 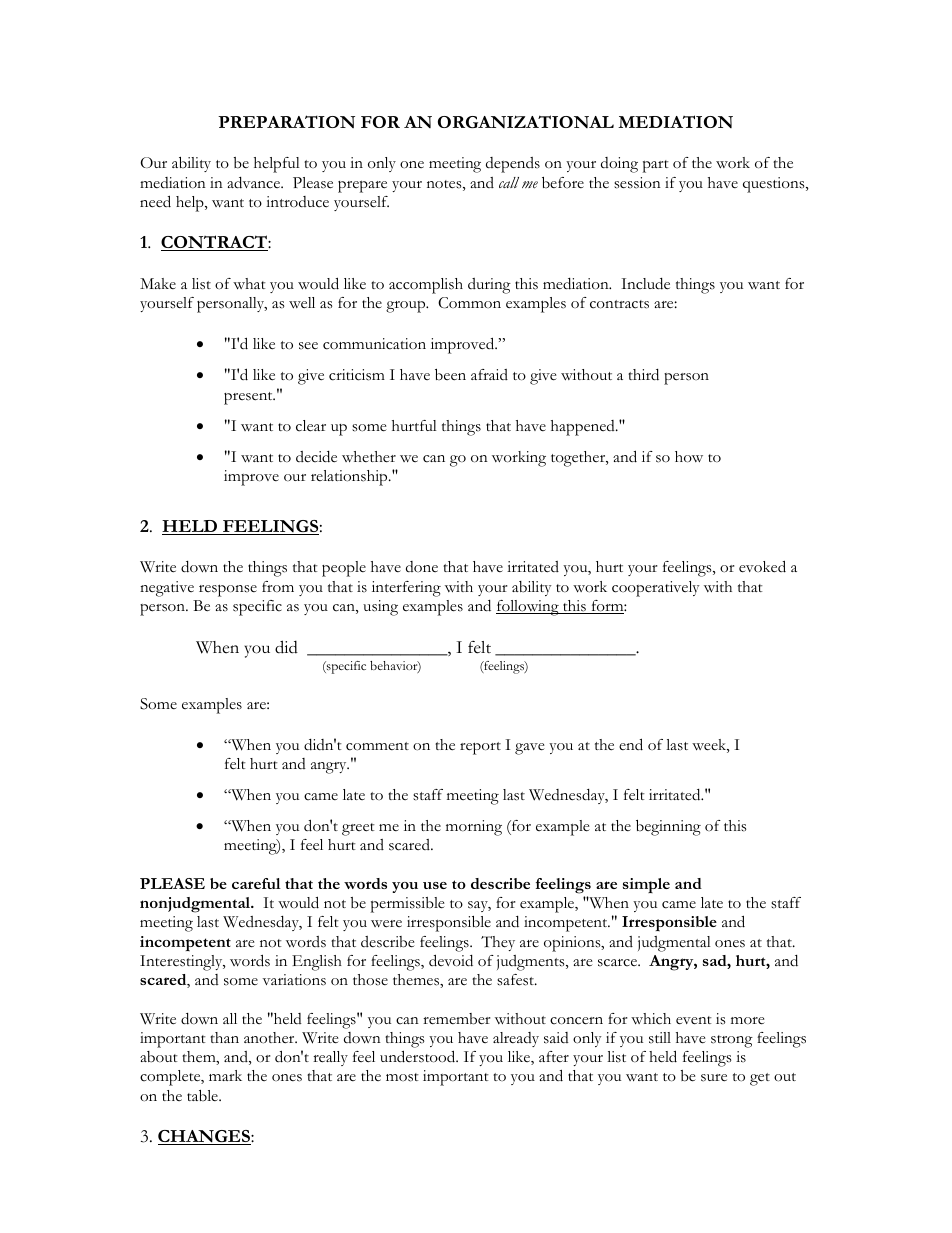 What do you see at coordinates (646, 885) in the image?
I see `simple` at bounding box center [646, 885].
